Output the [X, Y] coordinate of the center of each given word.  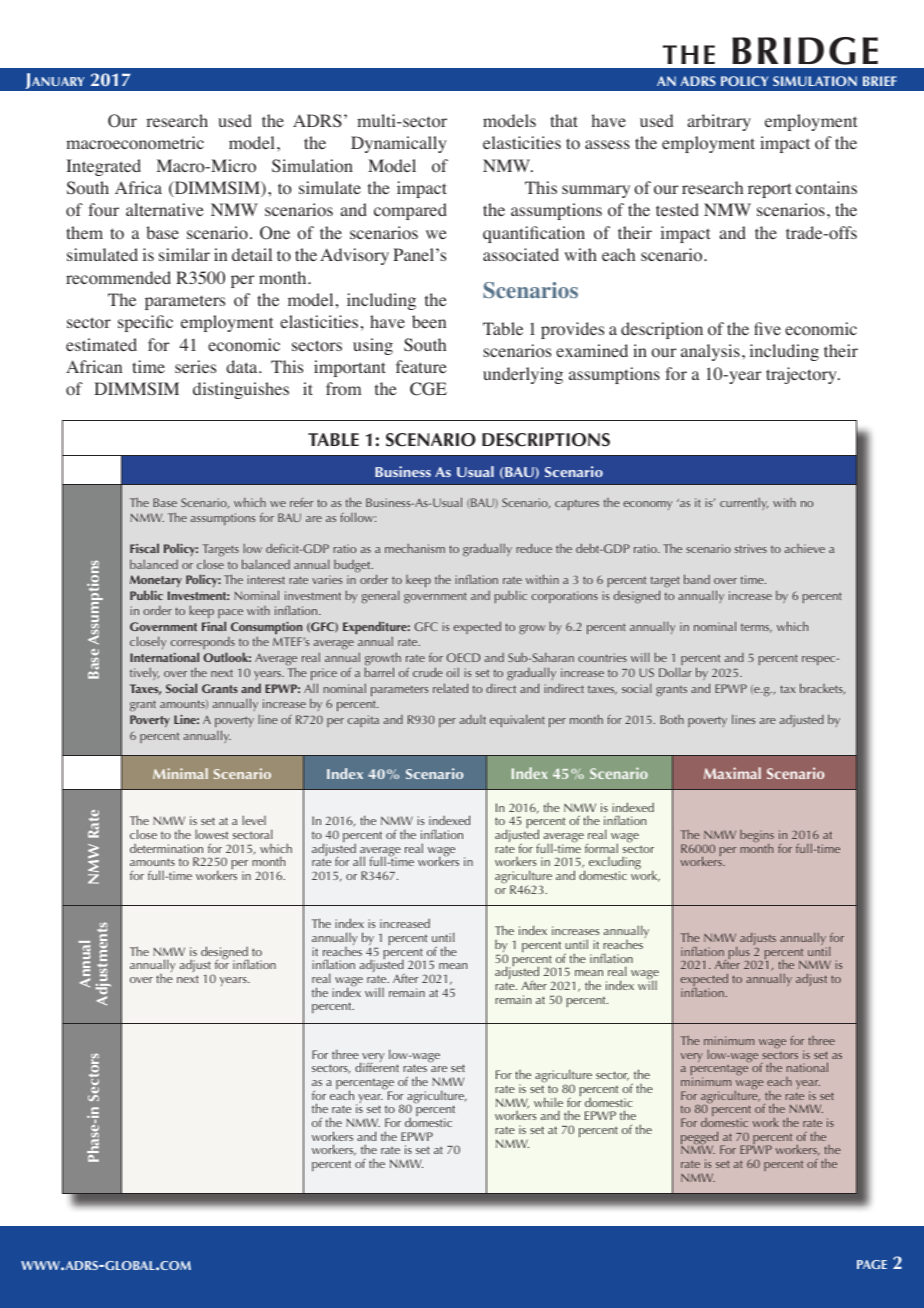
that [564, 120]
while [548, 1102]
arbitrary [719, 122]
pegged [701, 1139]
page [872, 1264]
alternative [165, 209]
